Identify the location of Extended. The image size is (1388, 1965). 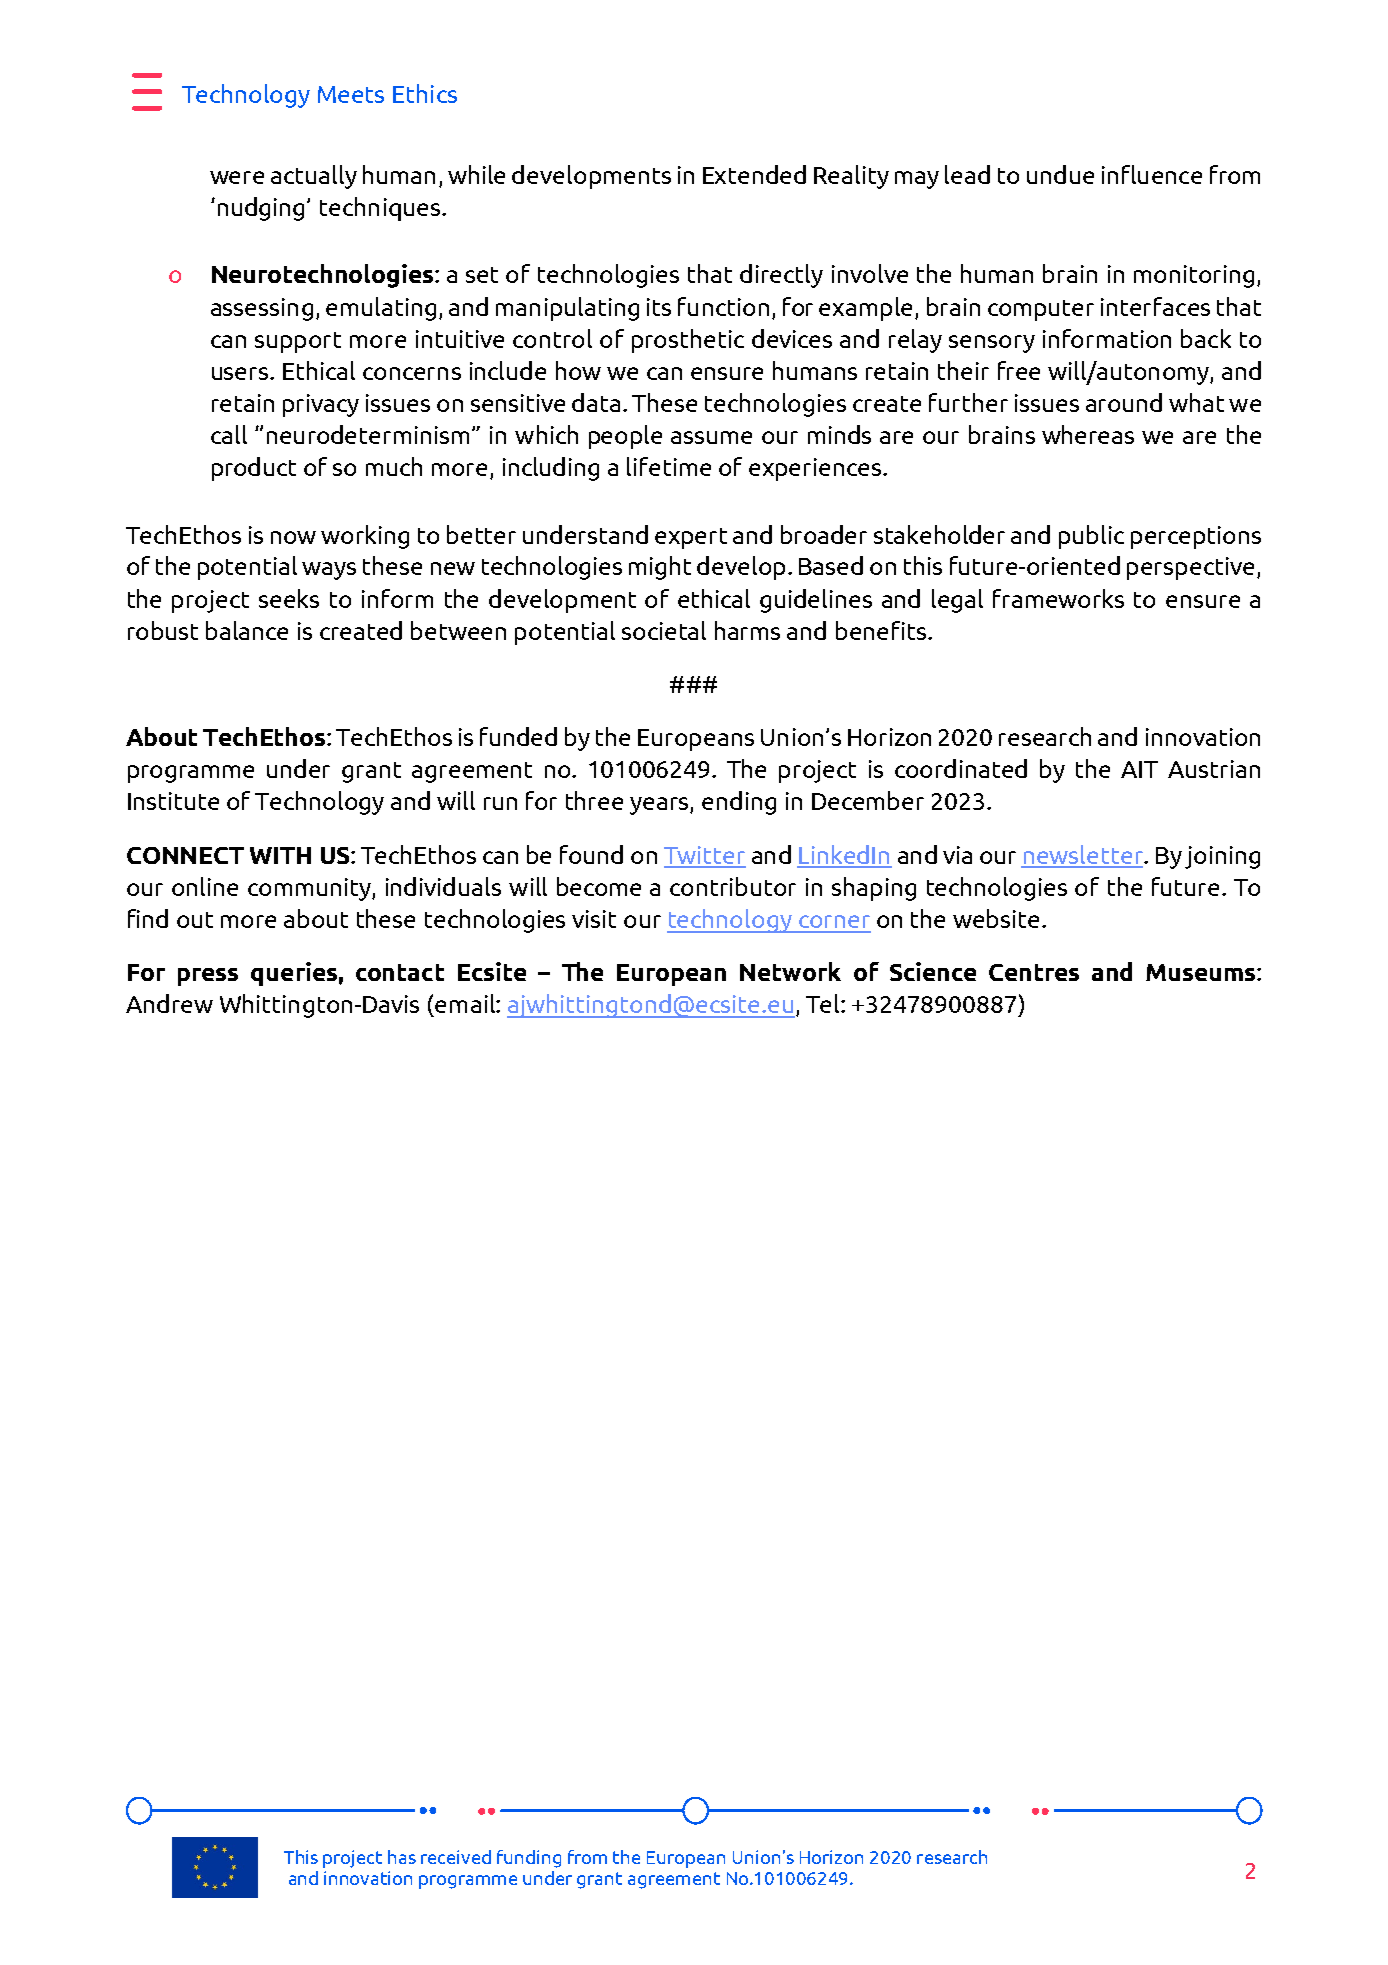
(754, 174).
